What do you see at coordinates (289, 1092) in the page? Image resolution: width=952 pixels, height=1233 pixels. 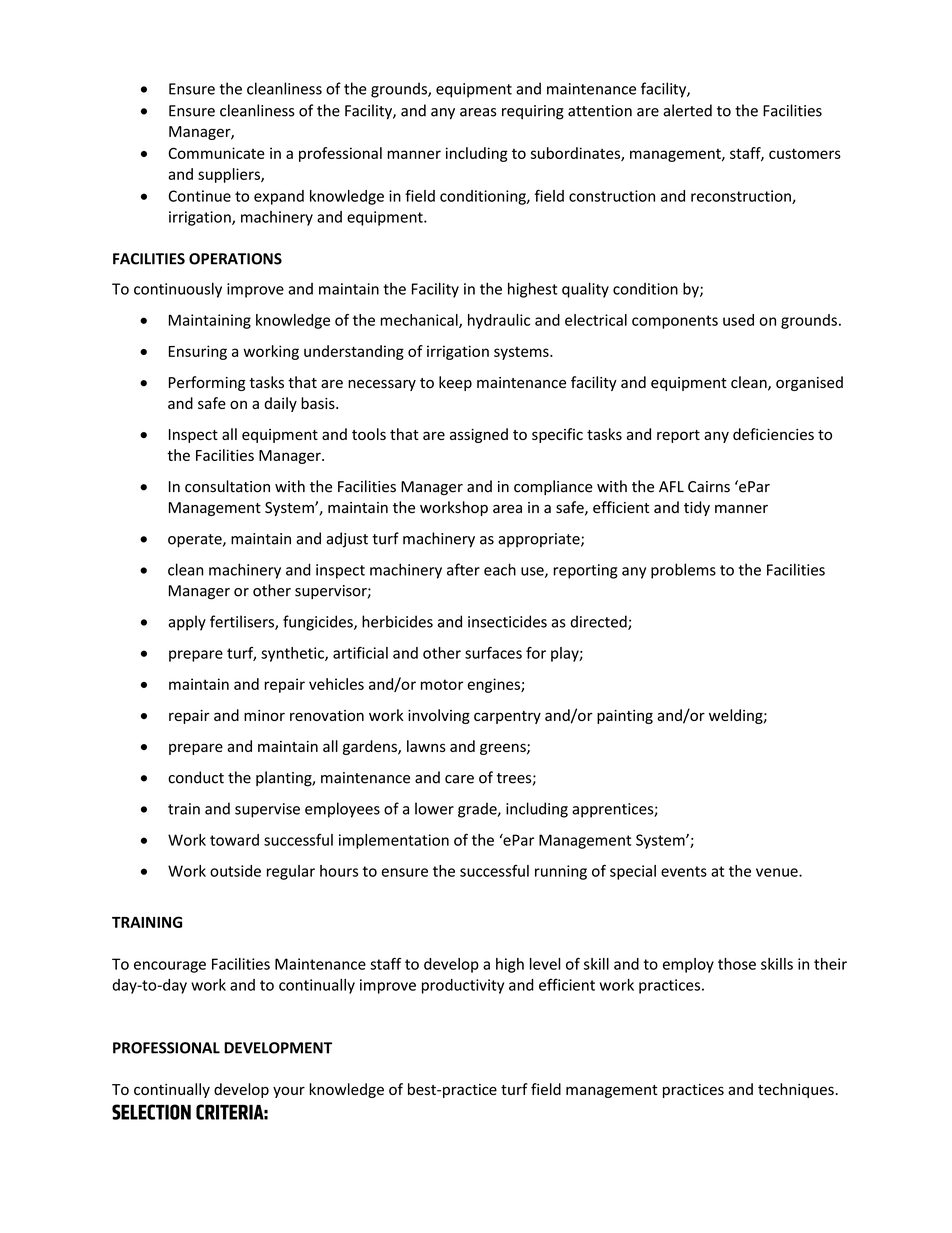 I see `your` at bounding box center [289, 1092].
